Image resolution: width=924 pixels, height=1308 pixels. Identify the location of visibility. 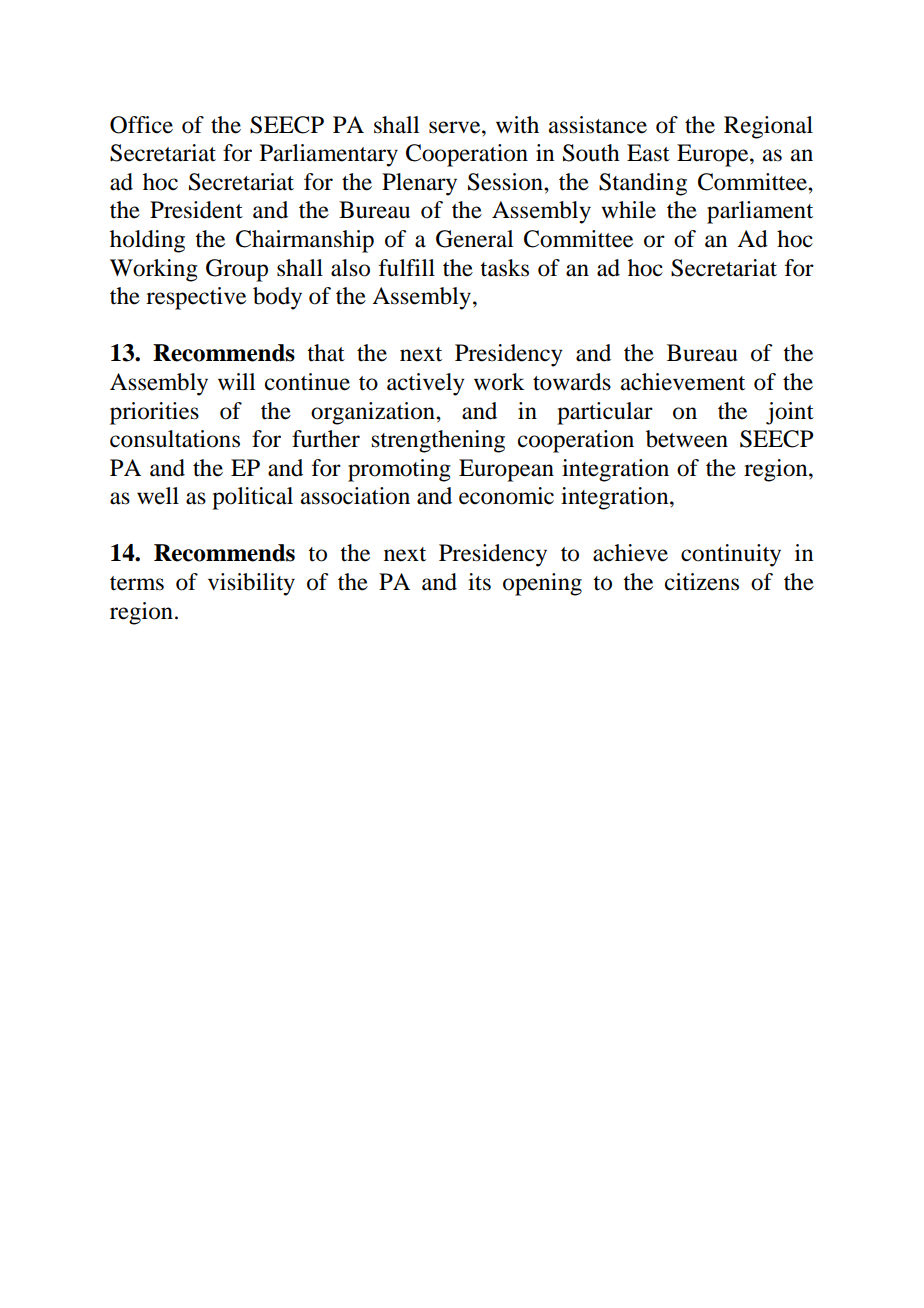
(251, 584).
